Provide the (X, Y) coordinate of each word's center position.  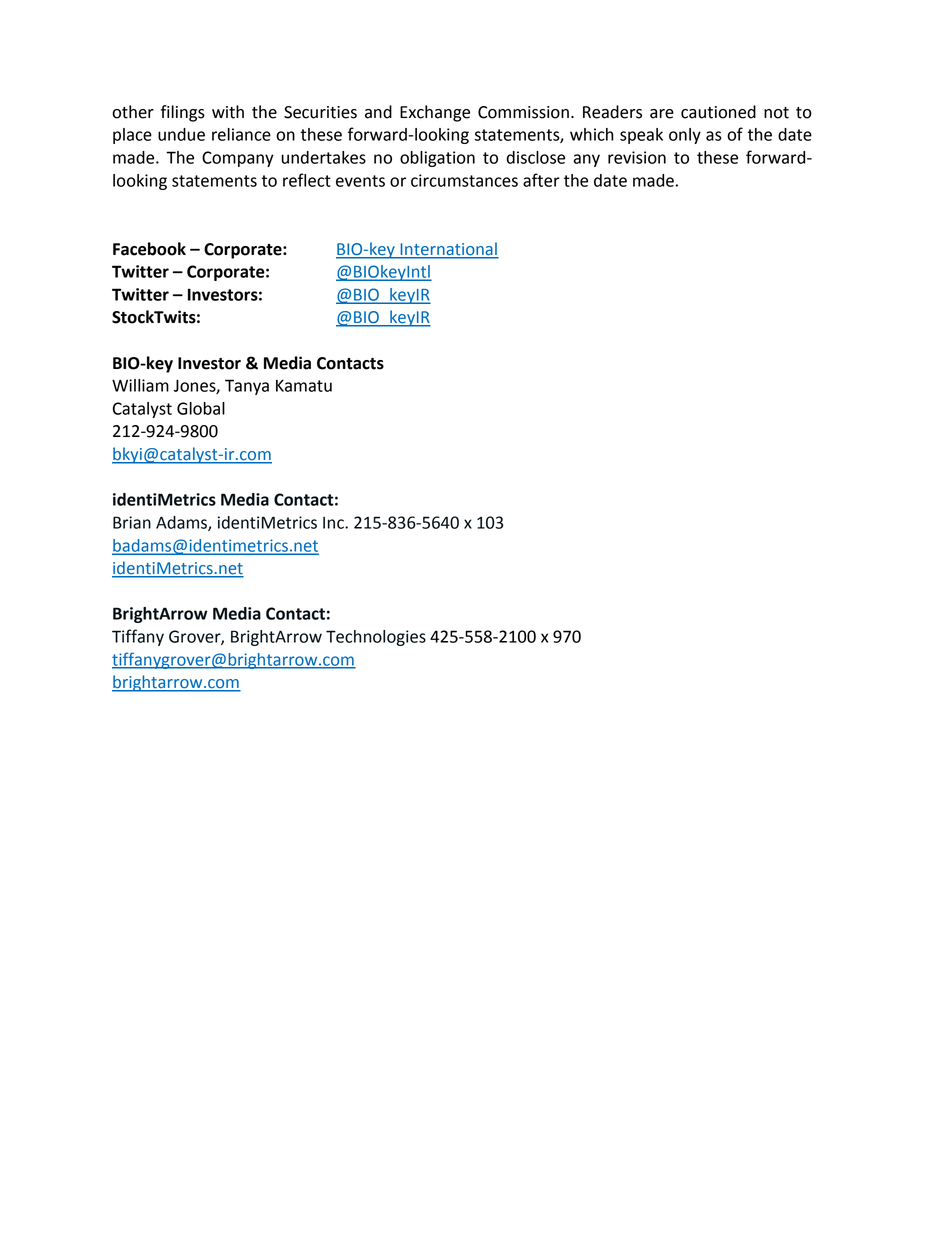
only (685, 136)
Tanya (247, 387)
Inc (334, 523)
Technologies (376, 638)
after (541, 180)
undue (181, 134)
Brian (132, 522)
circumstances (464, 180)
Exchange (435, 113)
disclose (536, 157)
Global (201, 408)
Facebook (149, 249)
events (360, 181)
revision (637, 157)
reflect (307, 180)
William (140, 385)
